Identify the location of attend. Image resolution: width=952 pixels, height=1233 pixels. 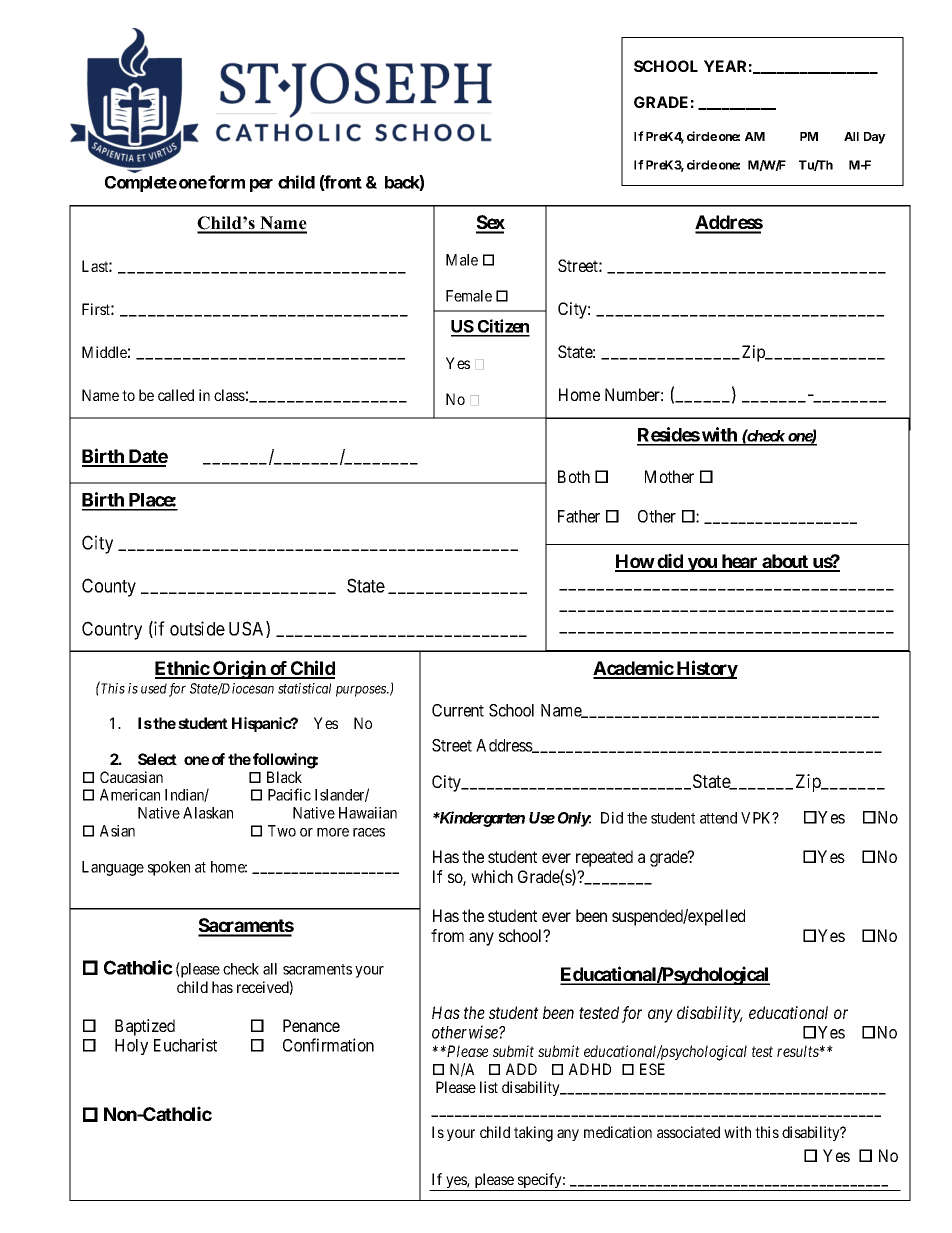
(718, 818).
